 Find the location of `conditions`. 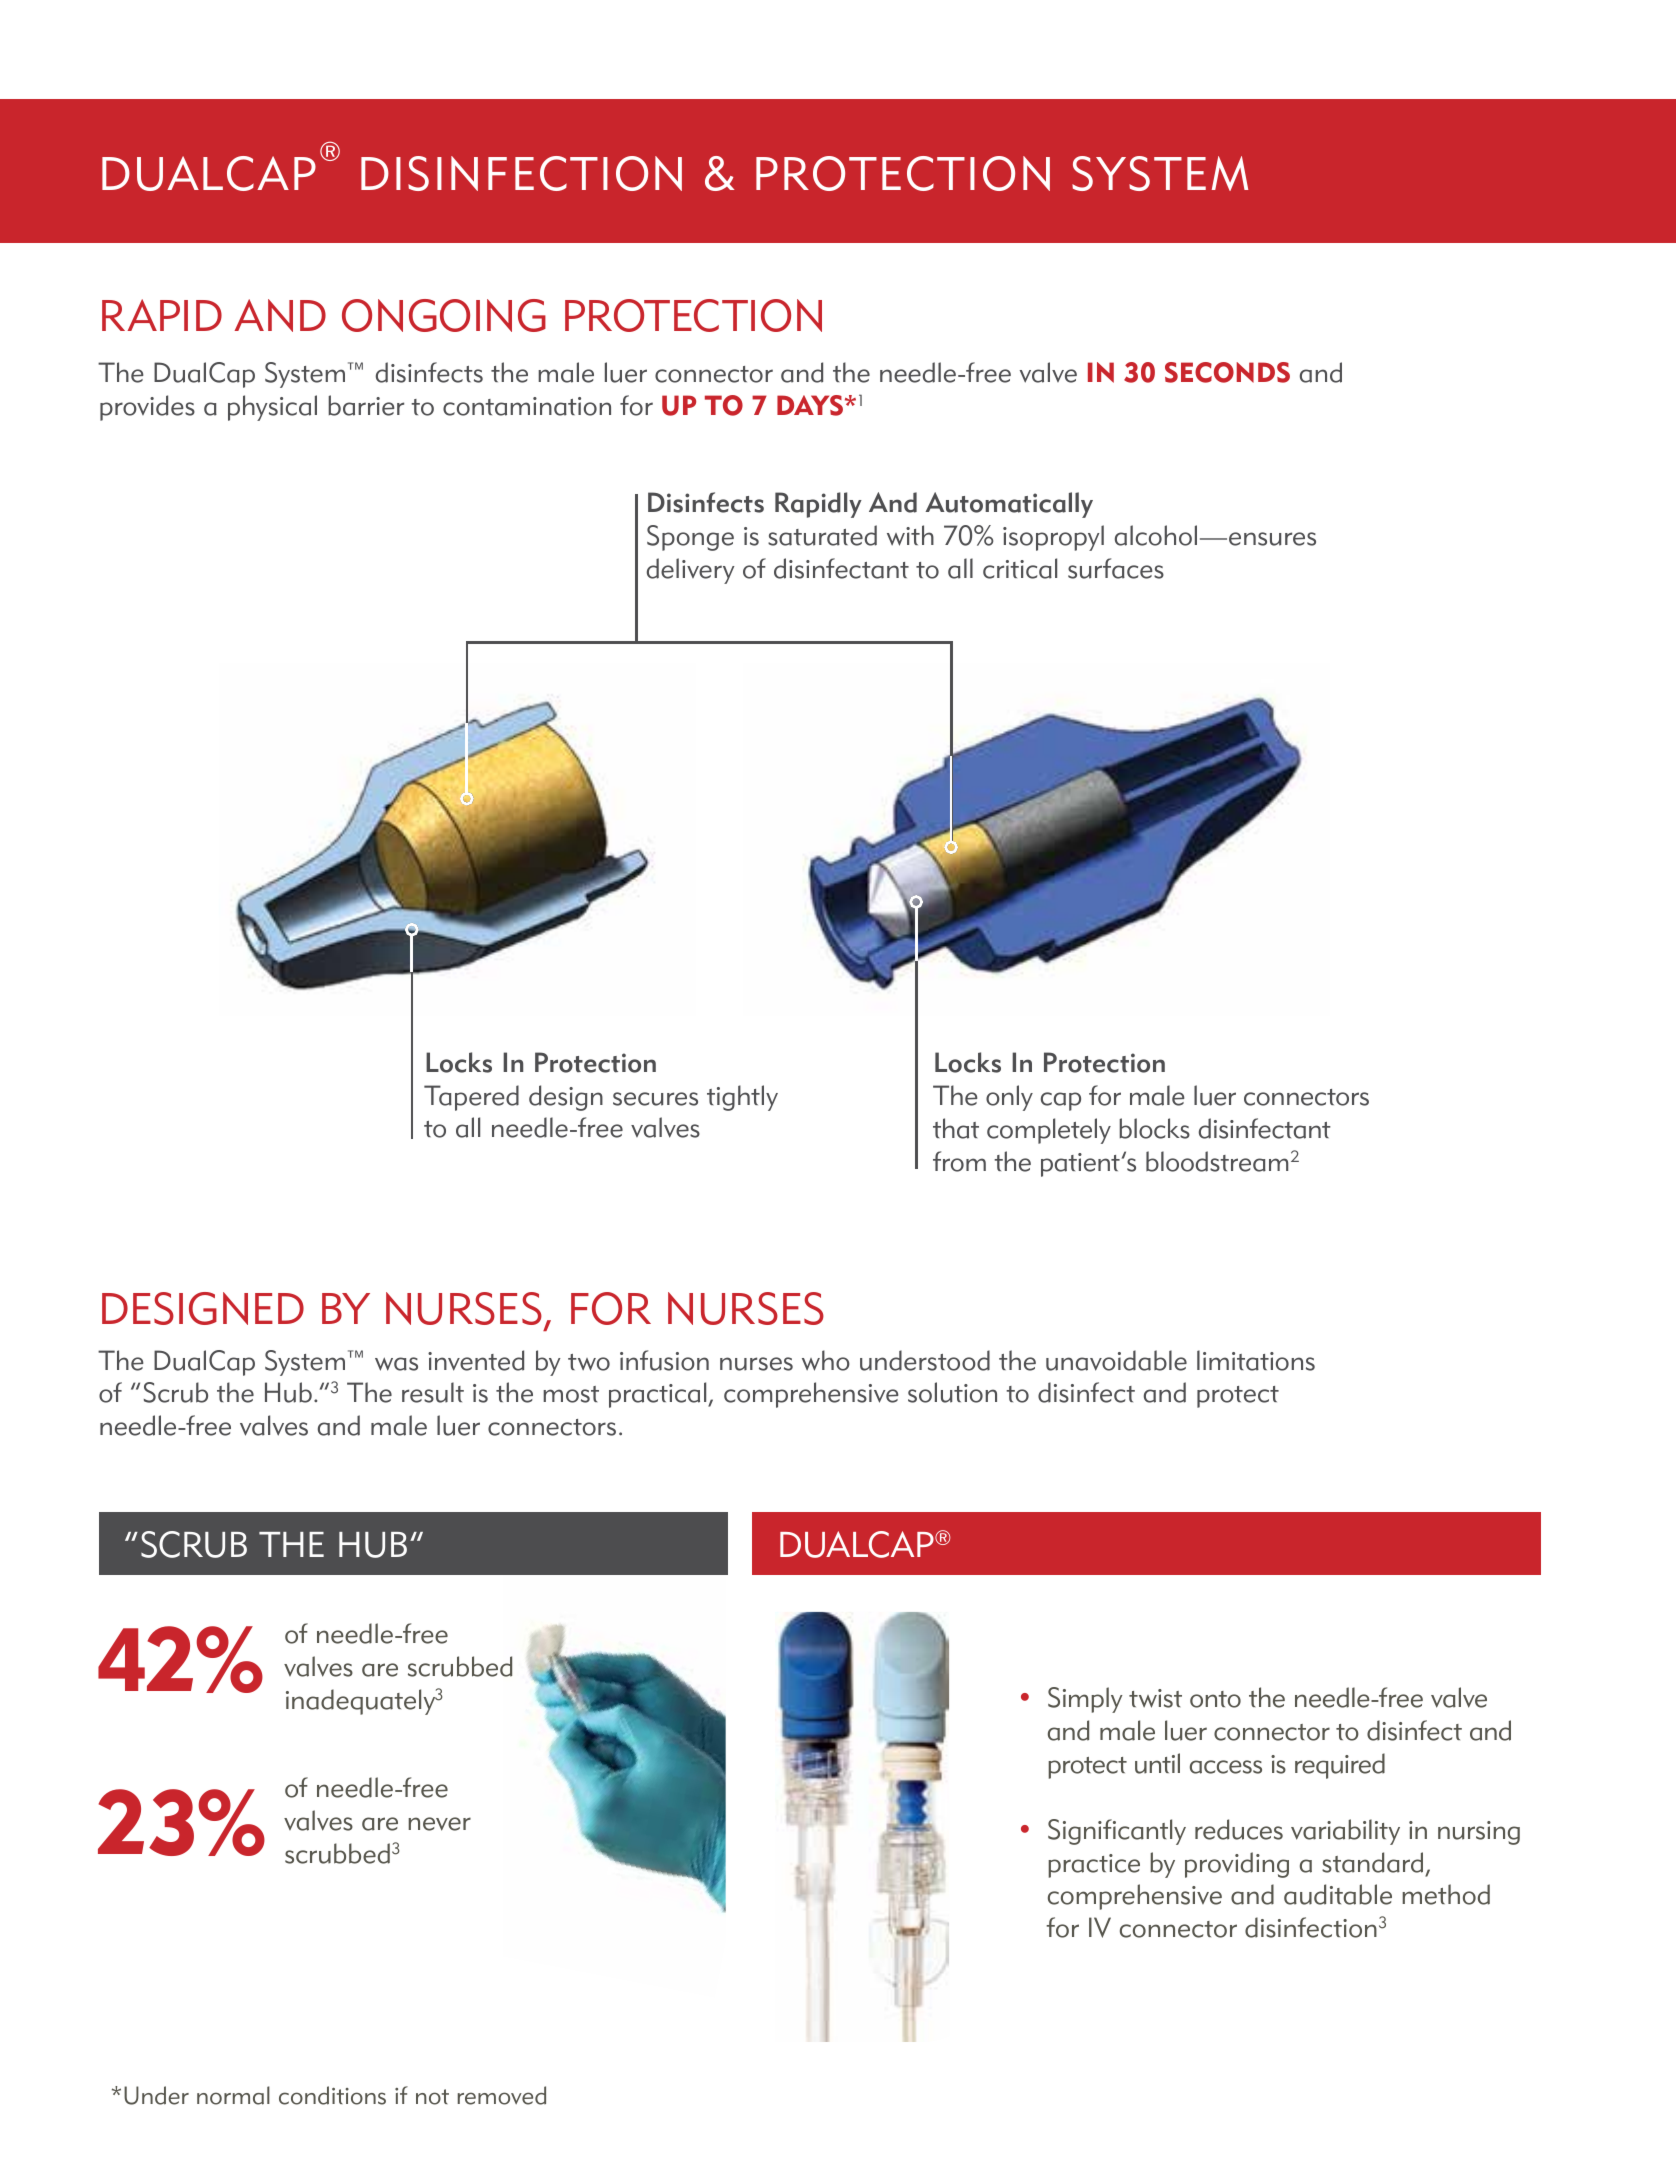

conditions is located at coordinates (332, 2095).
